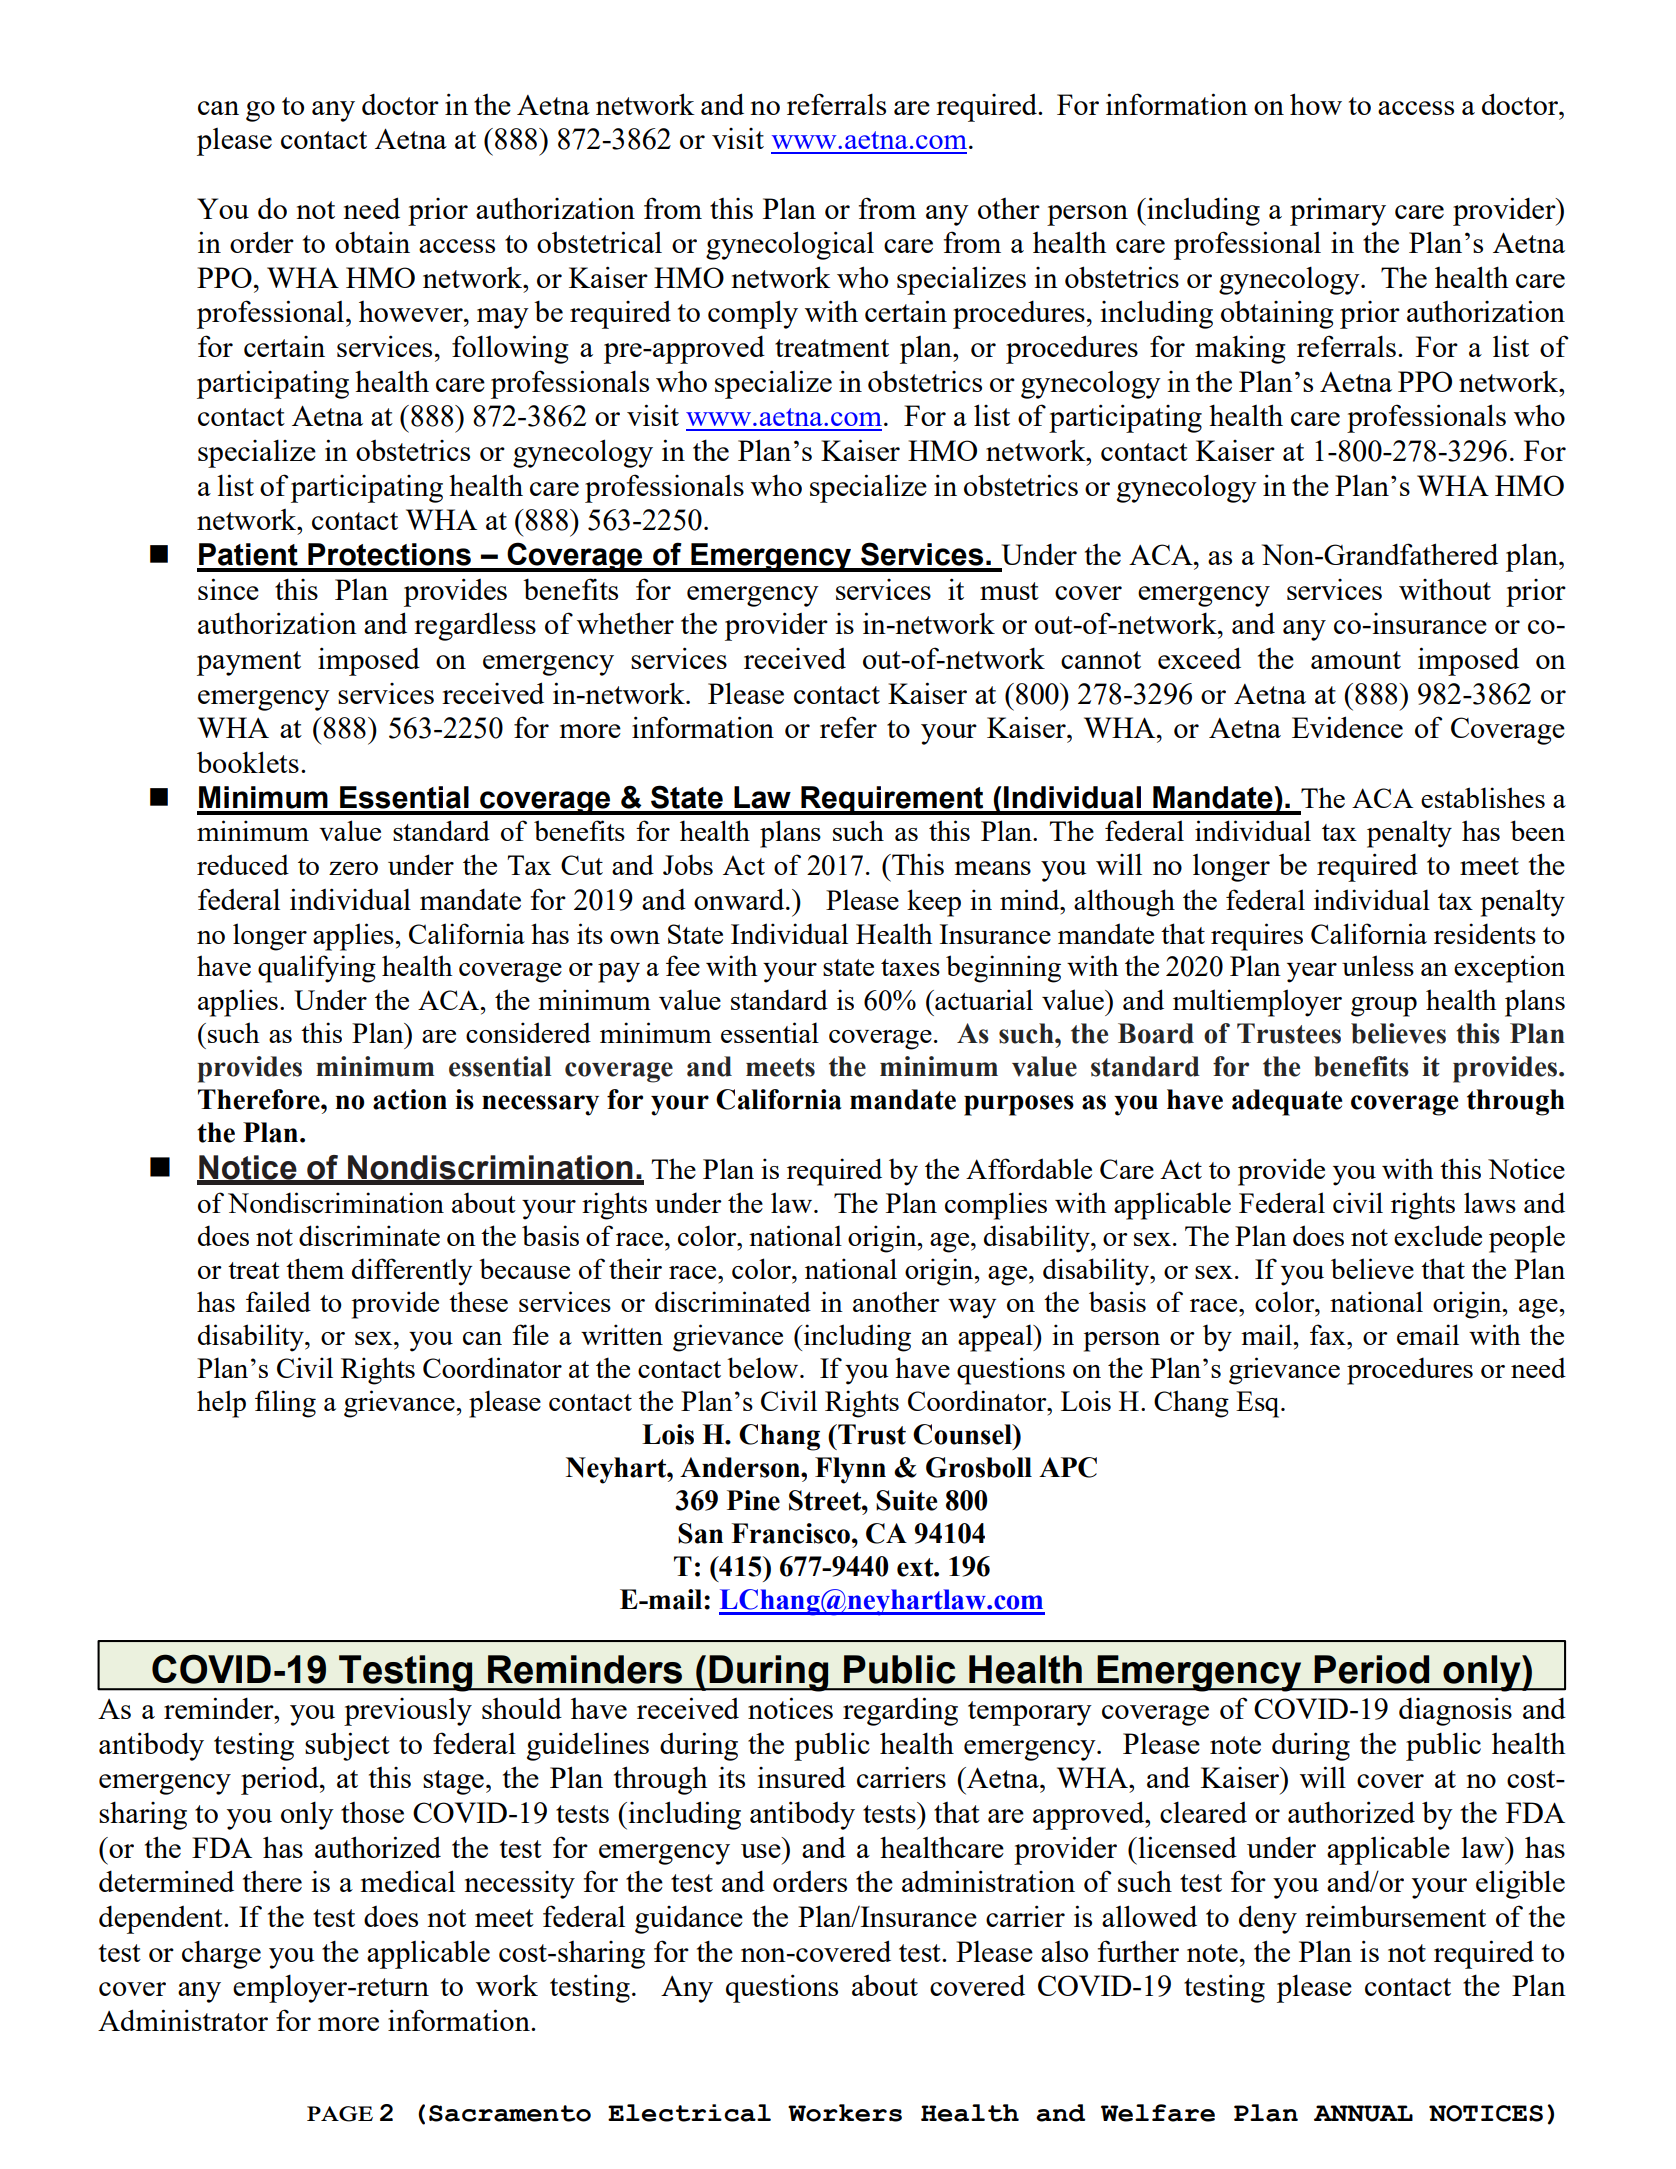 This page has height=2169, width=1676. Describe the element at coordinates (1287, 1102) in the page. I see `adequate` at that location.
